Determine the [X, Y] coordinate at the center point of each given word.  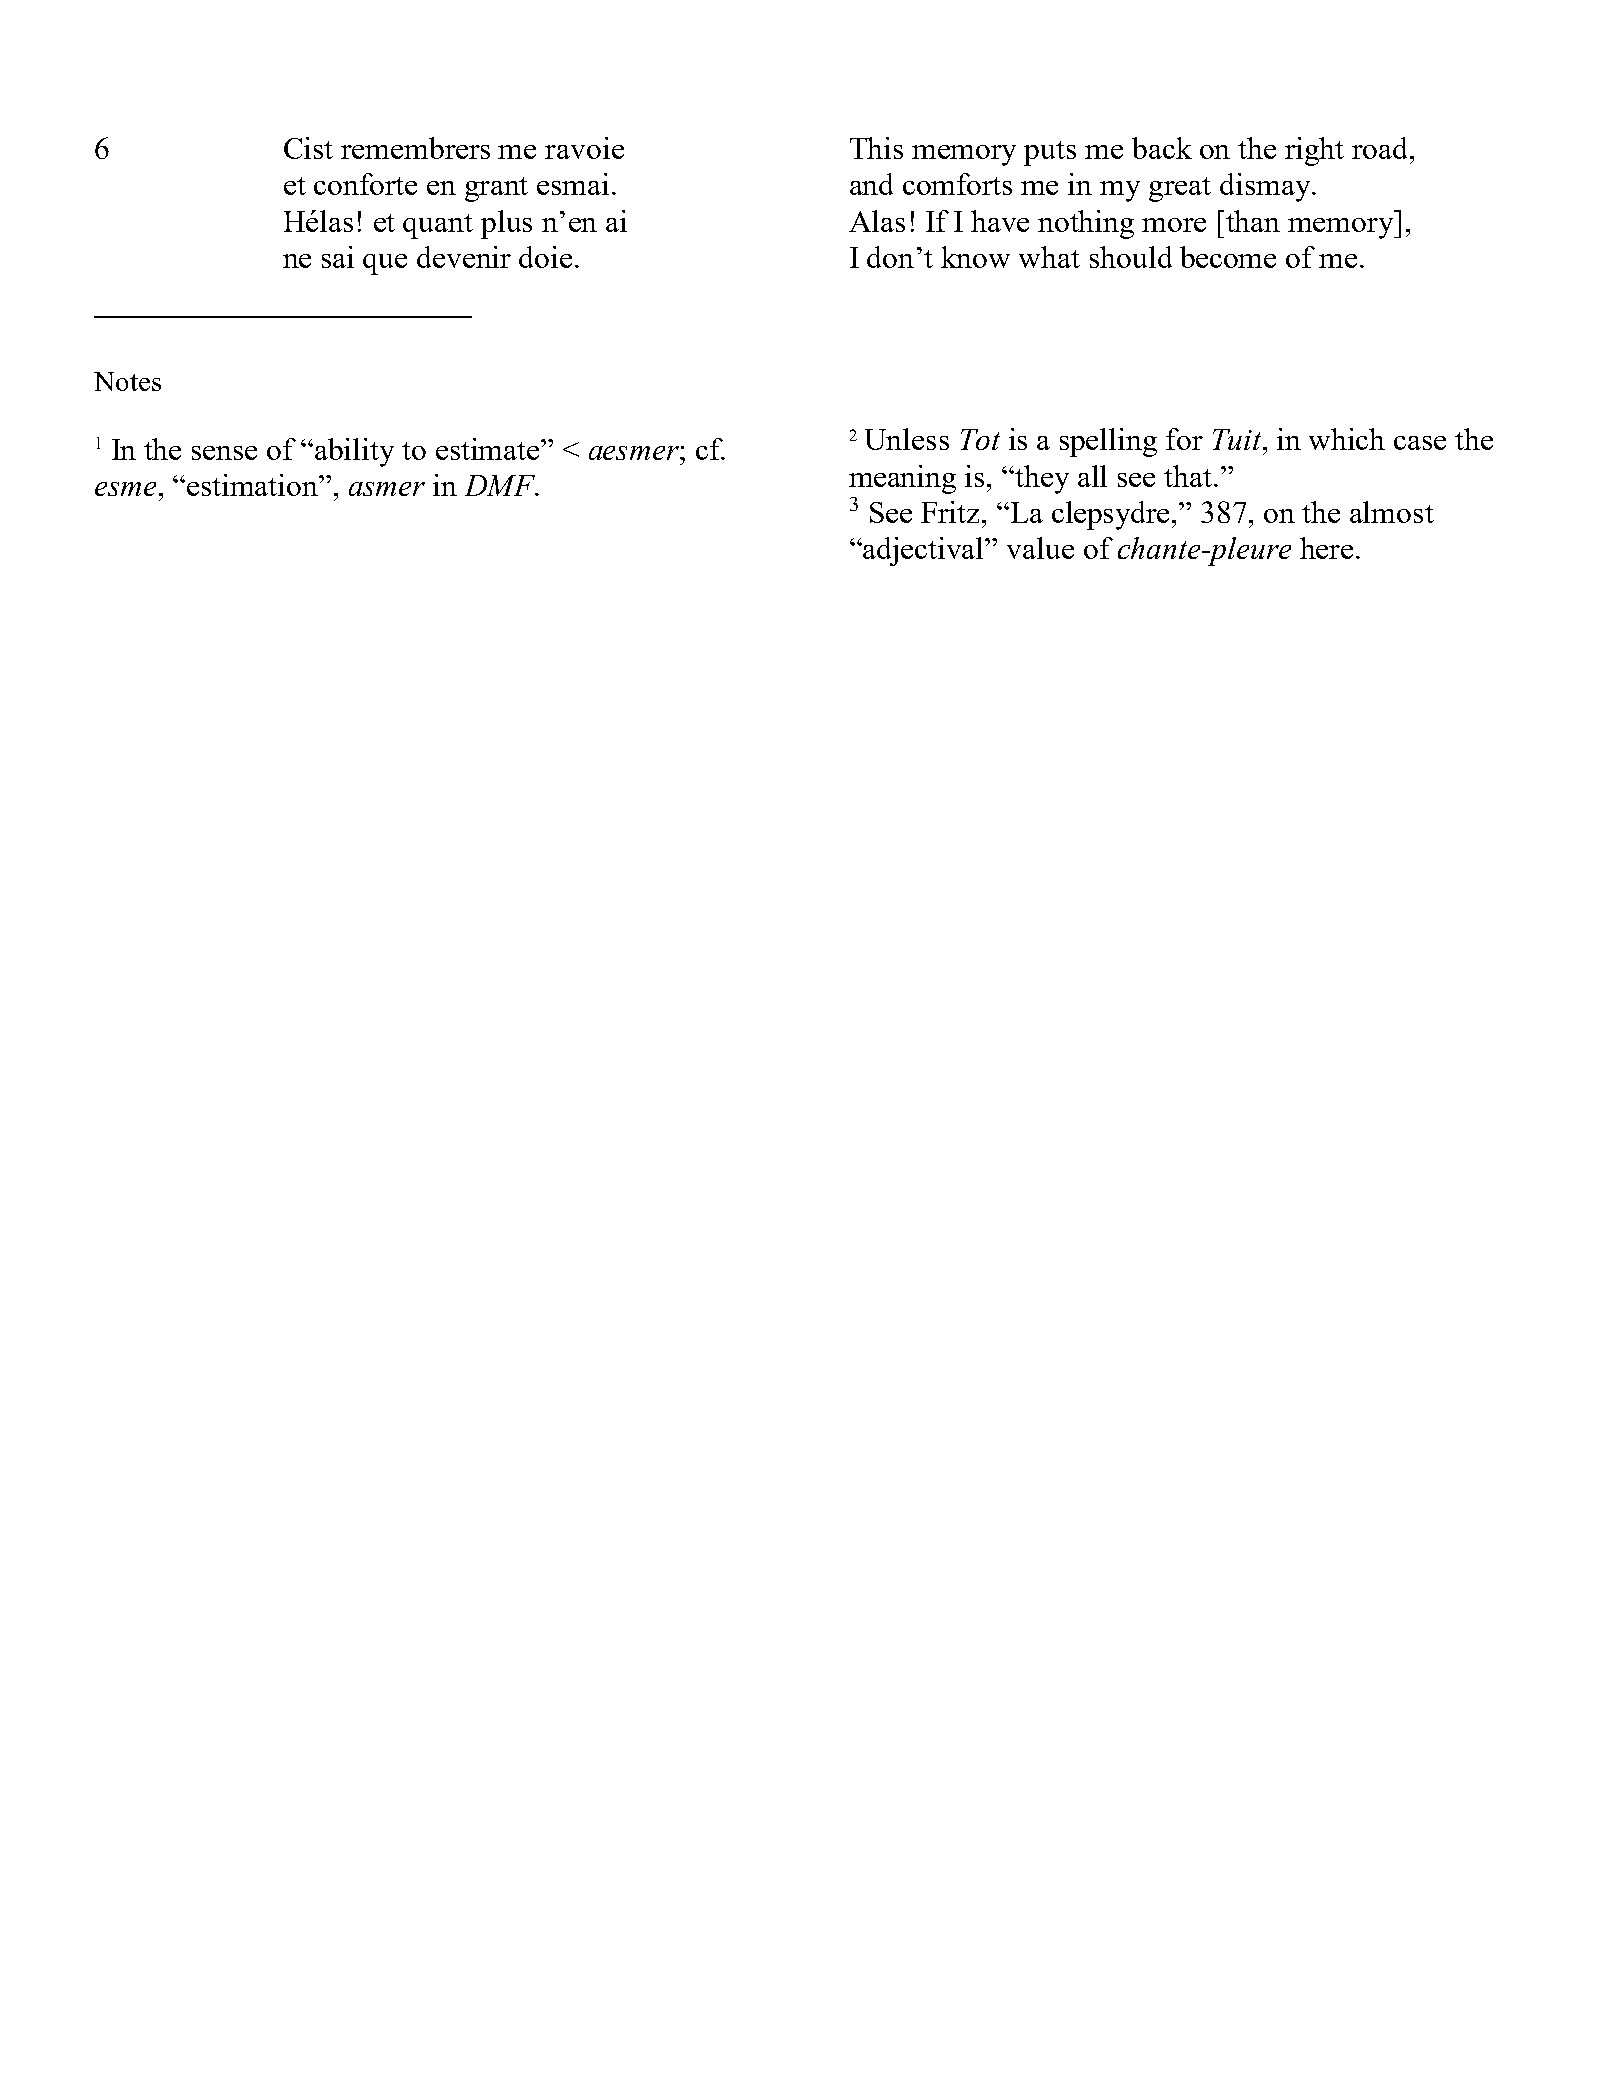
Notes [127, 381]
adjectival [925, 551]
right [1314, 151]
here [1326, 548]
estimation [253, 485]
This [876, 148]
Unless [907, 439]
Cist [308, 148]
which [1347, 439]
